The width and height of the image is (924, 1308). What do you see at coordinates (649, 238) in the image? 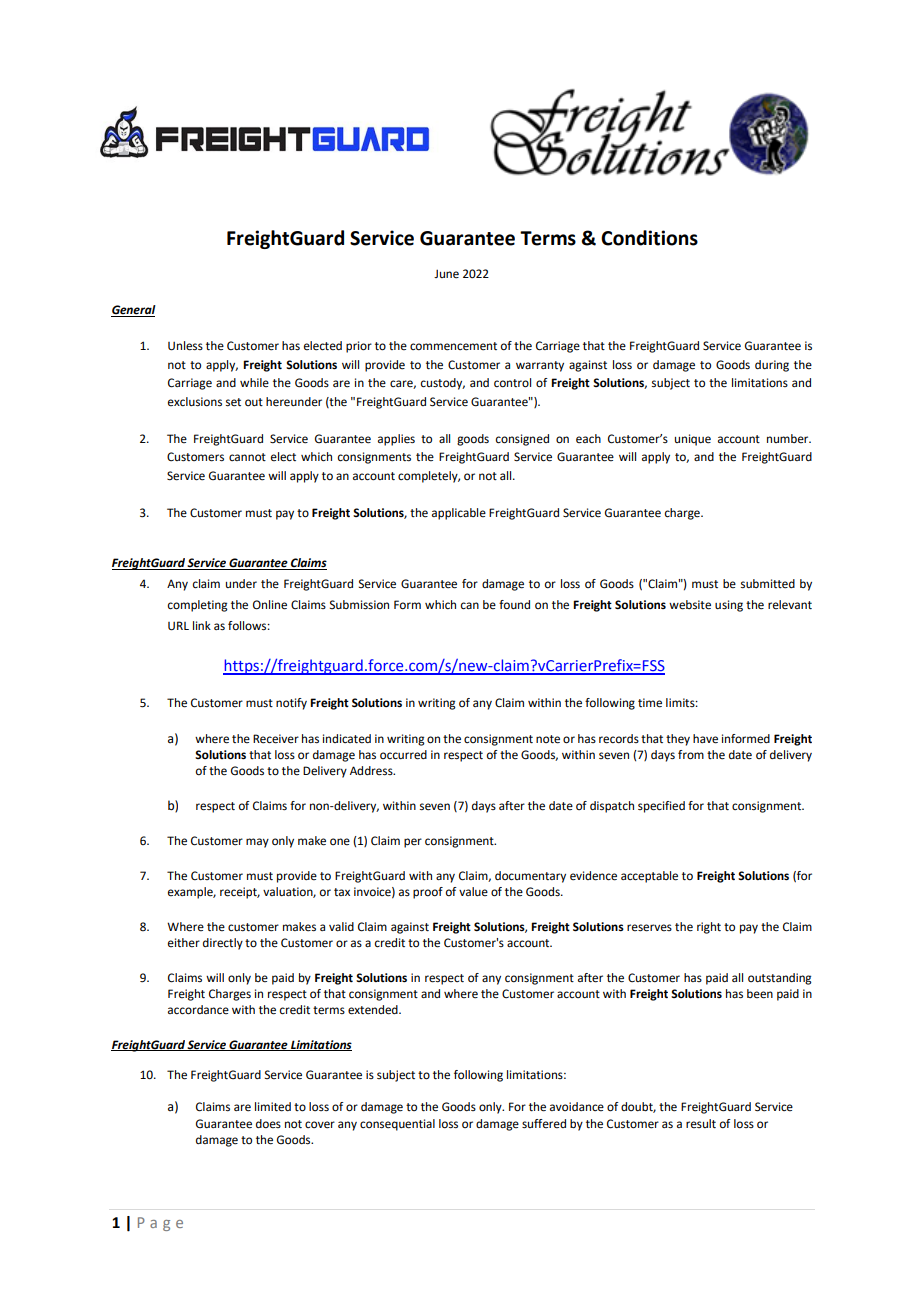
I see `Conditions` at bounding box center [649, 238].
